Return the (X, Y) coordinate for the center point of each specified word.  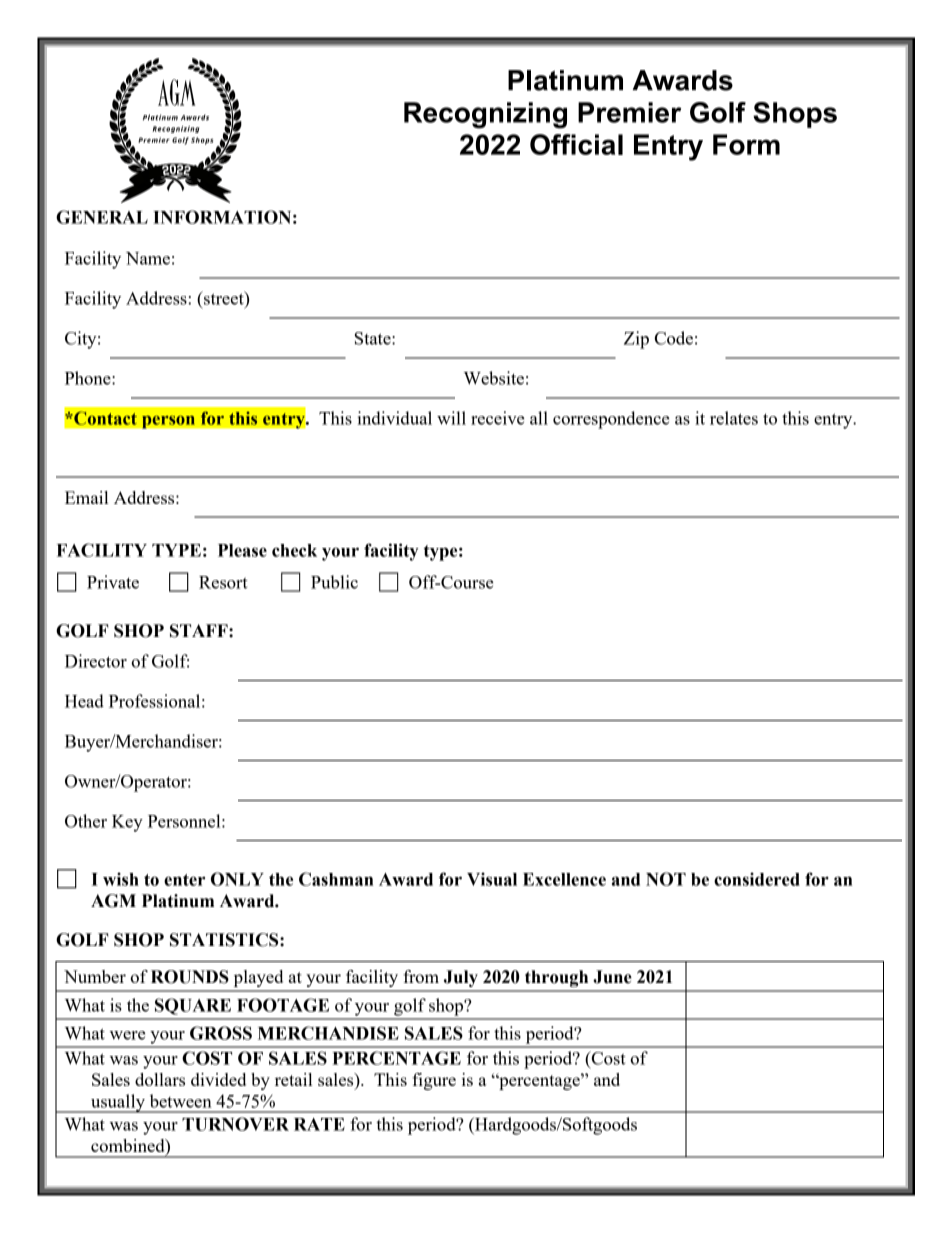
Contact (104, 418)
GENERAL (102, 217)
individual (394, 418)
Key (127, 823)
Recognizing (485, 115)
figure (434, 1081)
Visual (492, 879)
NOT (666, 879)
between (181, 1101)
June (612, 977)
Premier (629, 112)
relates (734, 418)
